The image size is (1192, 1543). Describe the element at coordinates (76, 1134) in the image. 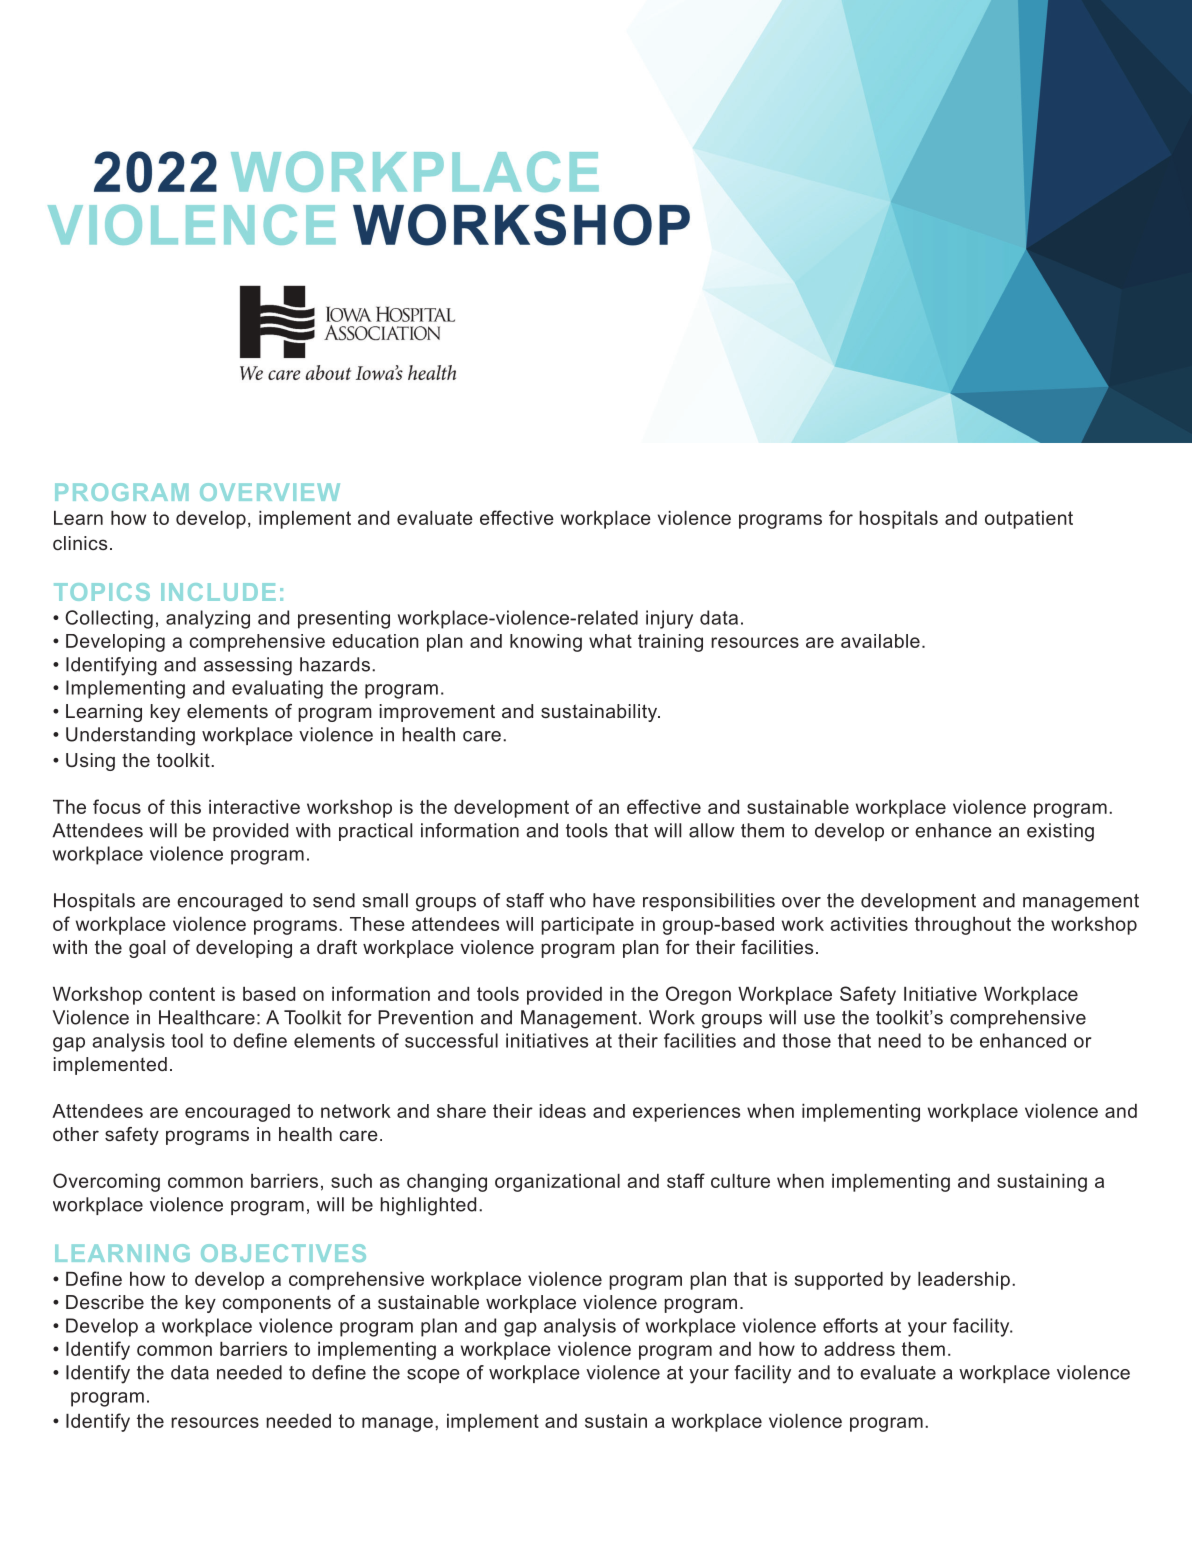

I see `other` at that location.
